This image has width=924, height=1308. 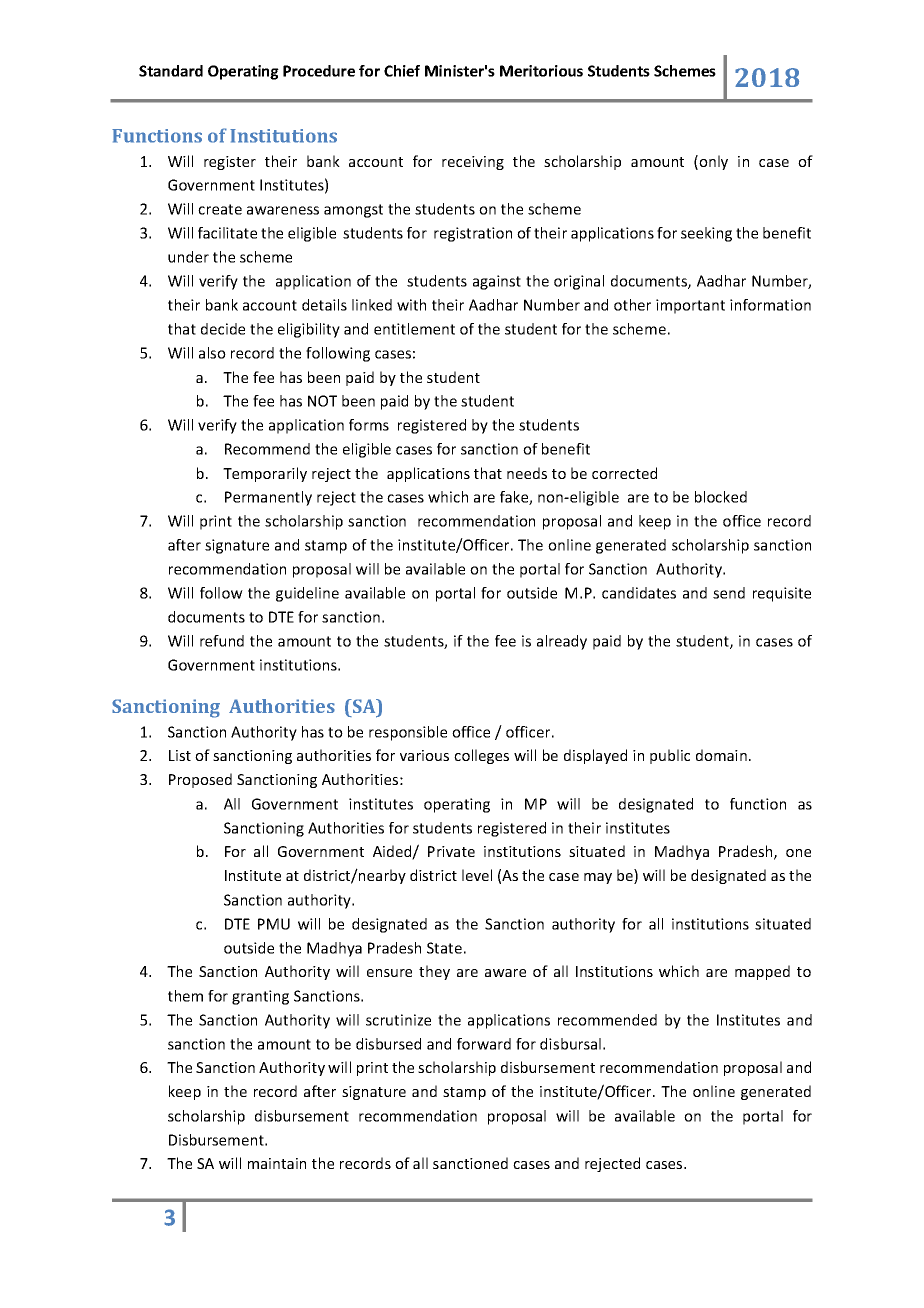 I want to click on colleges, so click(x=481, y=756).
